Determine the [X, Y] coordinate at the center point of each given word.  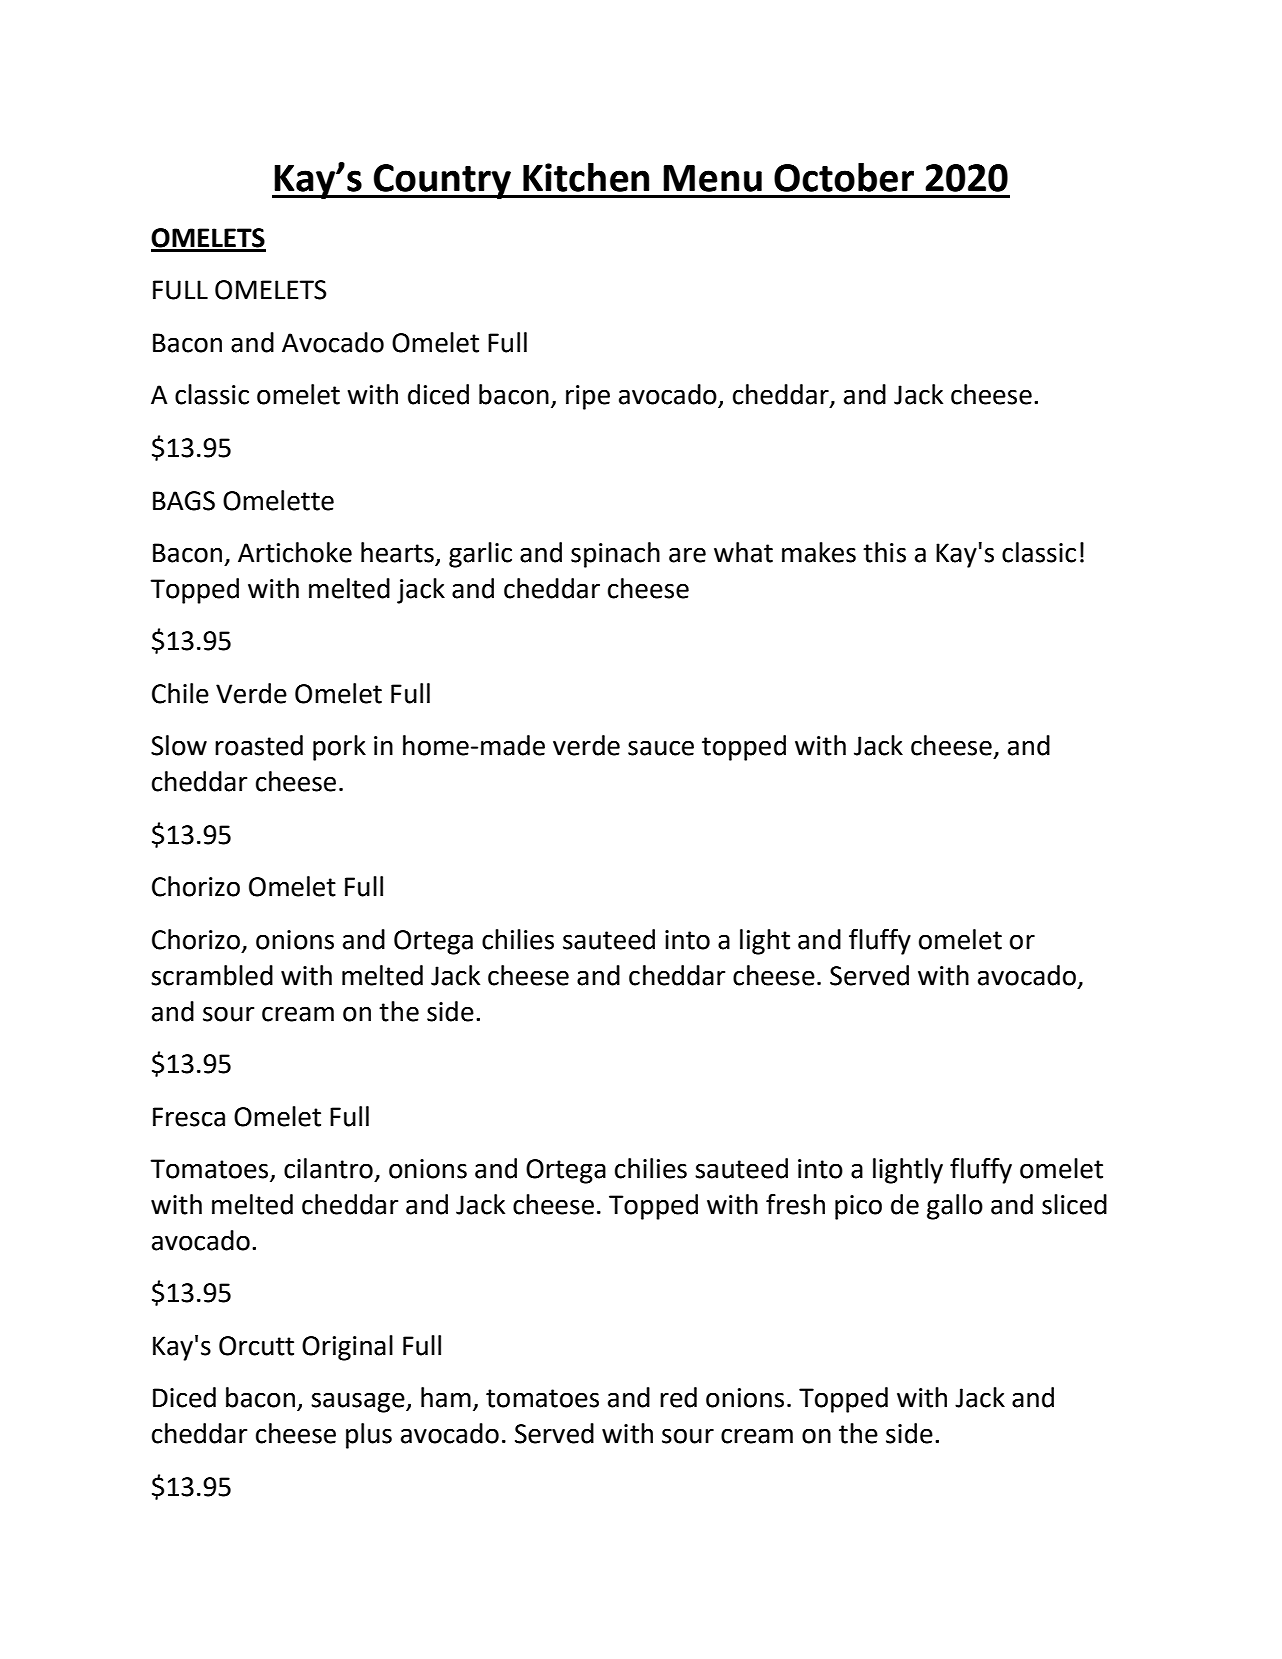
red [678, 1397]
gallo [955, 1207]
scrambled [212, 975]
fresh [795, 1204]
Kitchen [586, 177]
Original [347, 1348]
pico [858, 1207]
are [687, 555]
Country [442, 181]
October [844, 177]
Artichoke [295, 552]
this [884, 552]
